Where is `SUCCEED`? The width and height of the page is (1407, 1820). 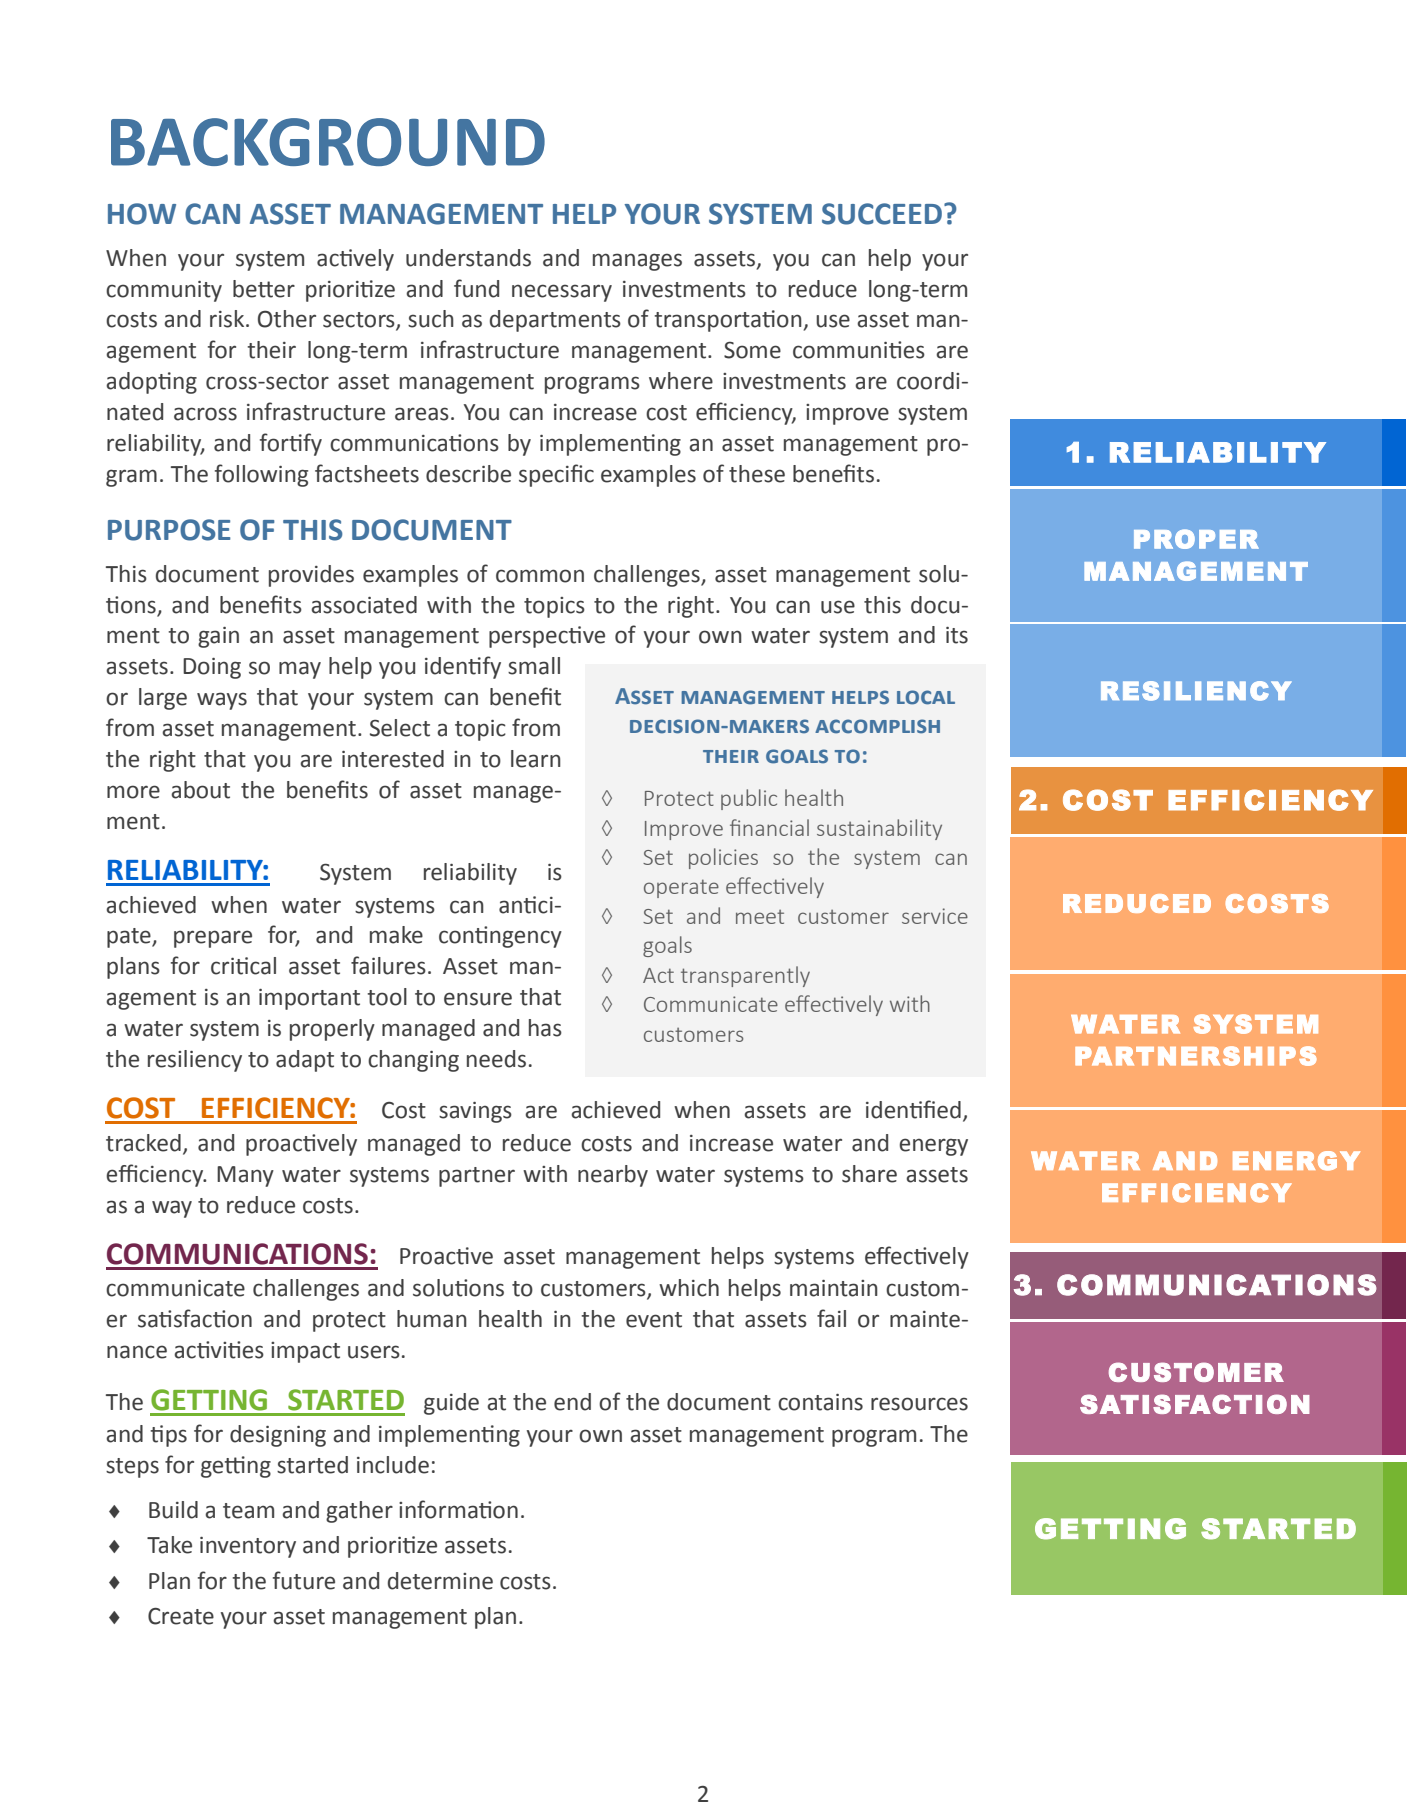 SUCCEED is located at coordinates (882, 214).
